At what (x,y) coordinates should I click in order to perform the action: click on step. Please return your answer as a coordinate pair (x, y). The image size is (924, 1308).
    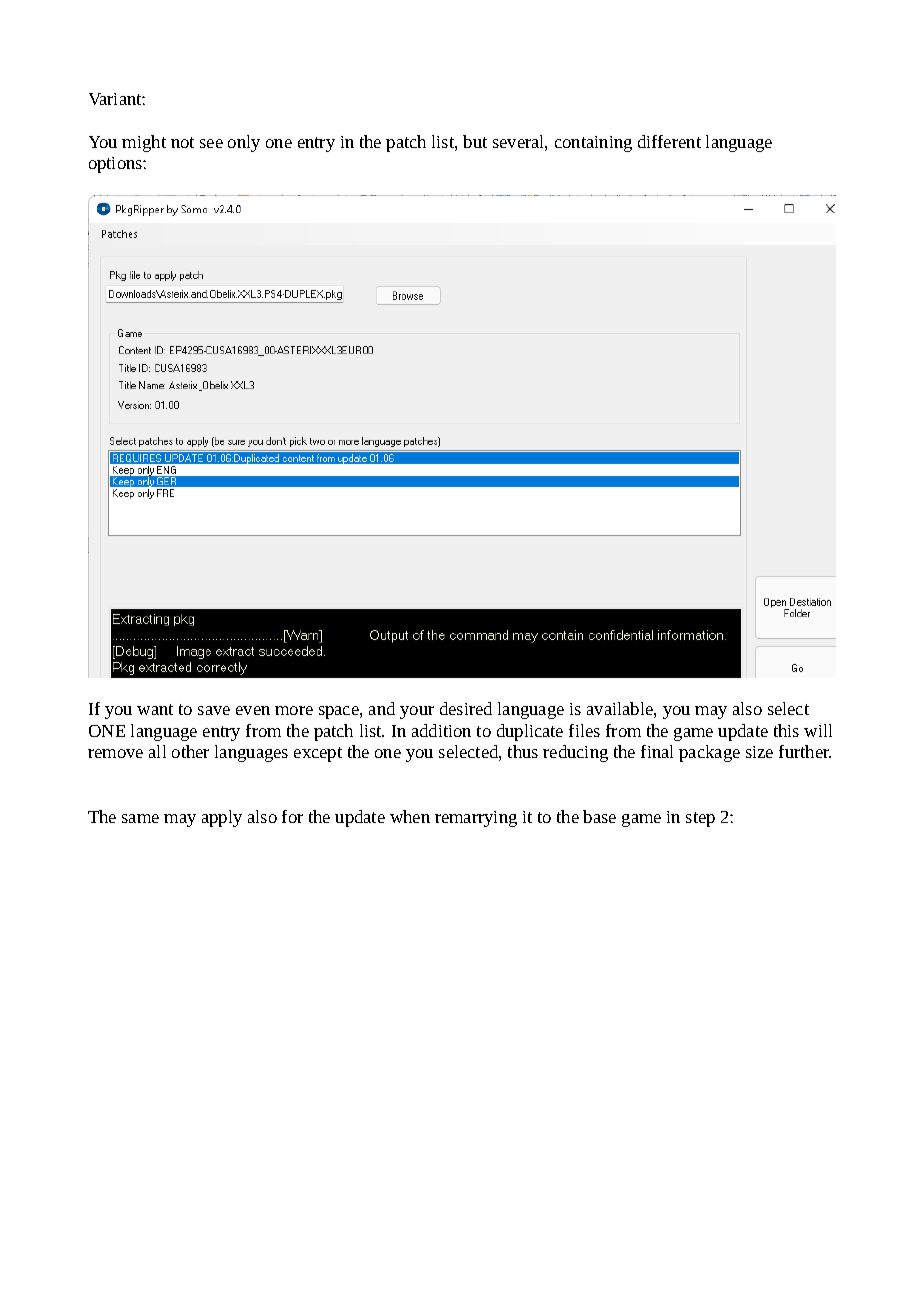
    Looking at the image, I should click on (700, 819).
